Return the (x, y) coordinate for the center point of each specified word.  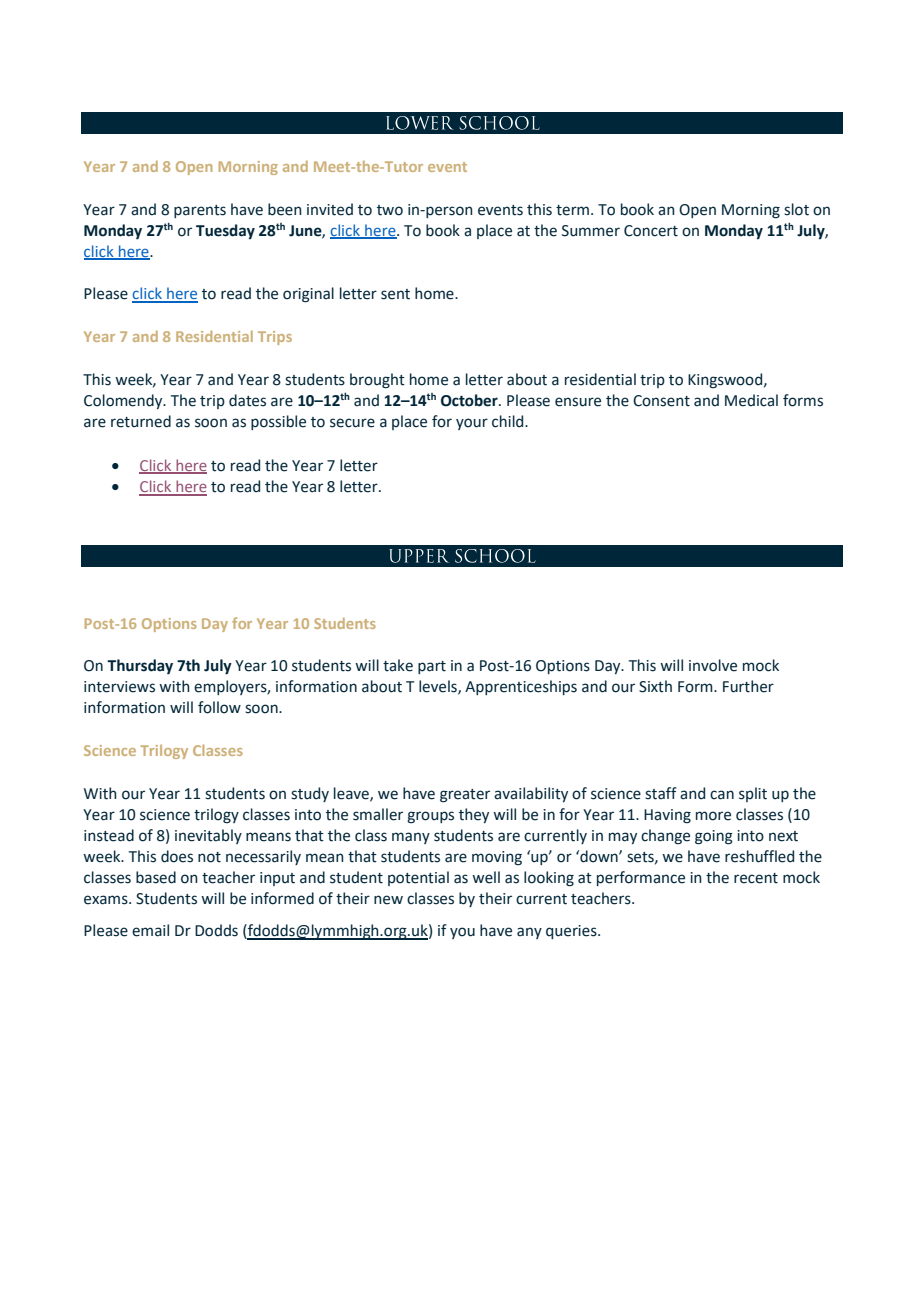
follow (219, 707)
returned (141, 421)
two (390, 210)
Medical (751, 400)
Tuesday (225, 231)
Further (748, 686)
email (150, 930)
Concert (651, 231)
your (472, 424)
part (432, 667)
